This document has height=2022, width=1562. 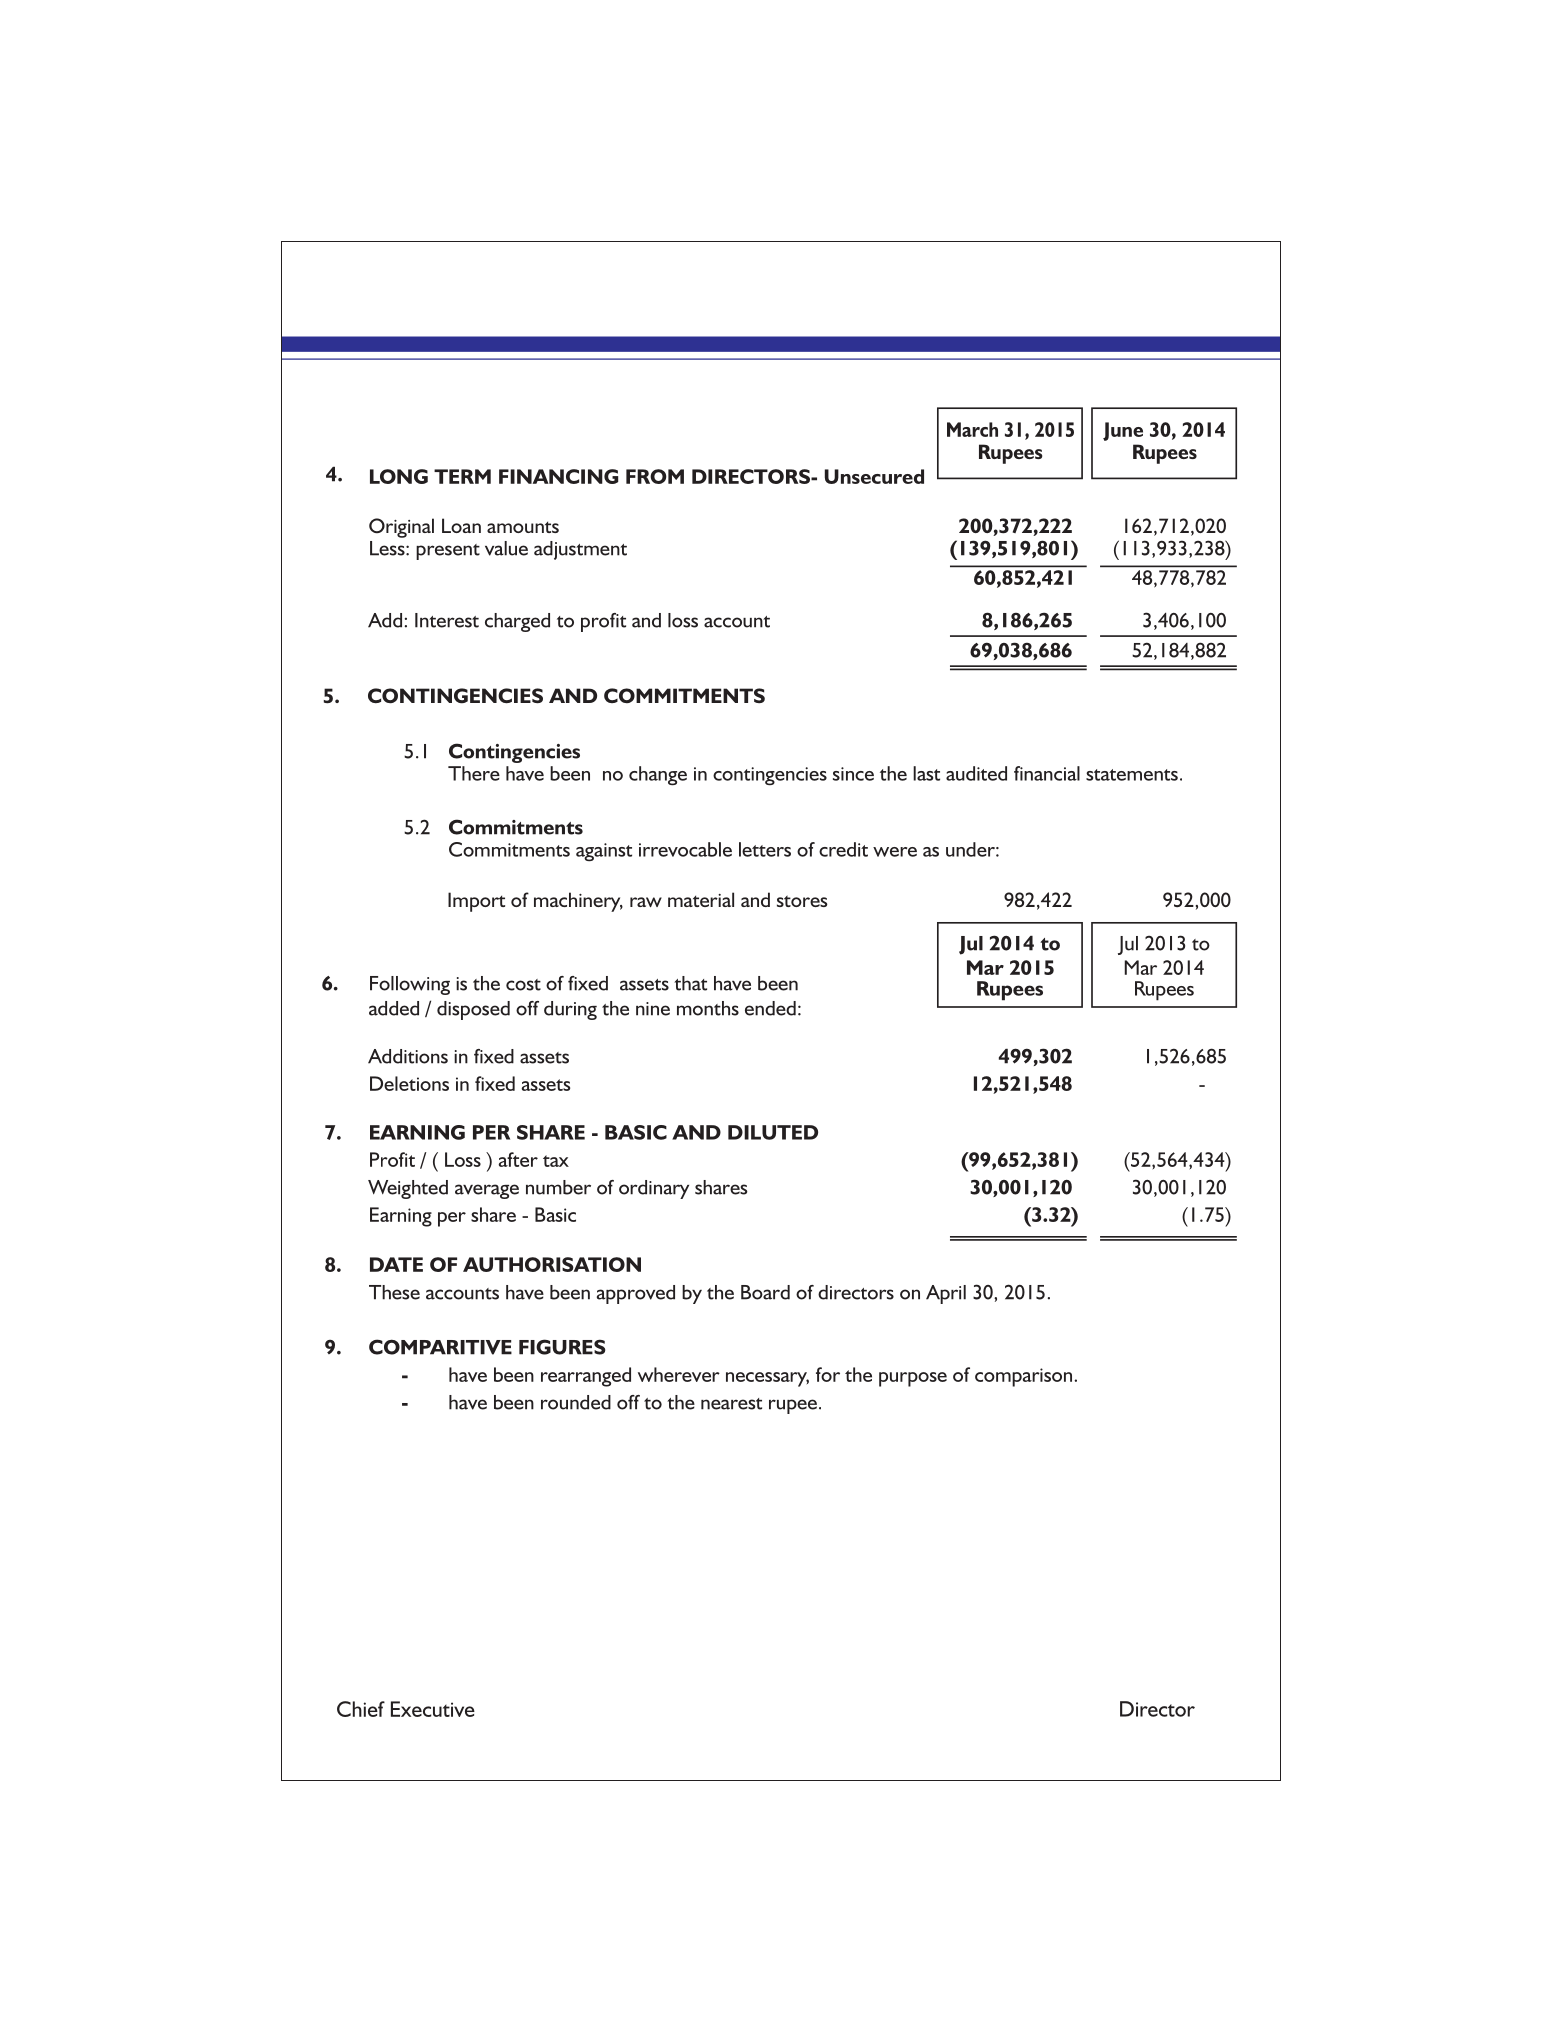 What do you see at coordinates (433, 1709) in the document?
I see `Executive` at bounding box center [433, 1709].
